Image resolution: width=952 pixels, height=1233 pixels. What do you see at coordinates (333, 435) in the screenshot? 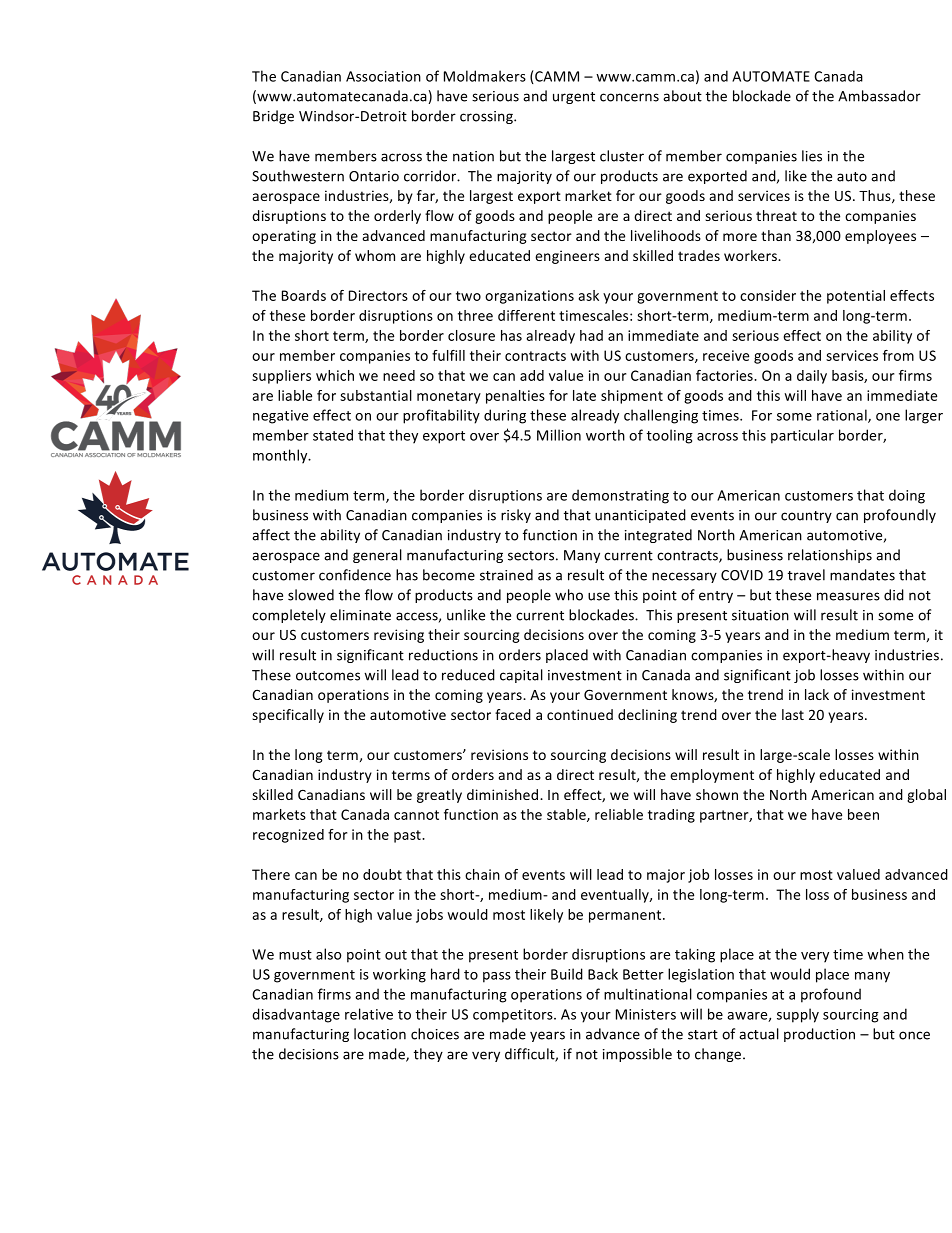
I see `stated` at bounding box center [333, 435].
